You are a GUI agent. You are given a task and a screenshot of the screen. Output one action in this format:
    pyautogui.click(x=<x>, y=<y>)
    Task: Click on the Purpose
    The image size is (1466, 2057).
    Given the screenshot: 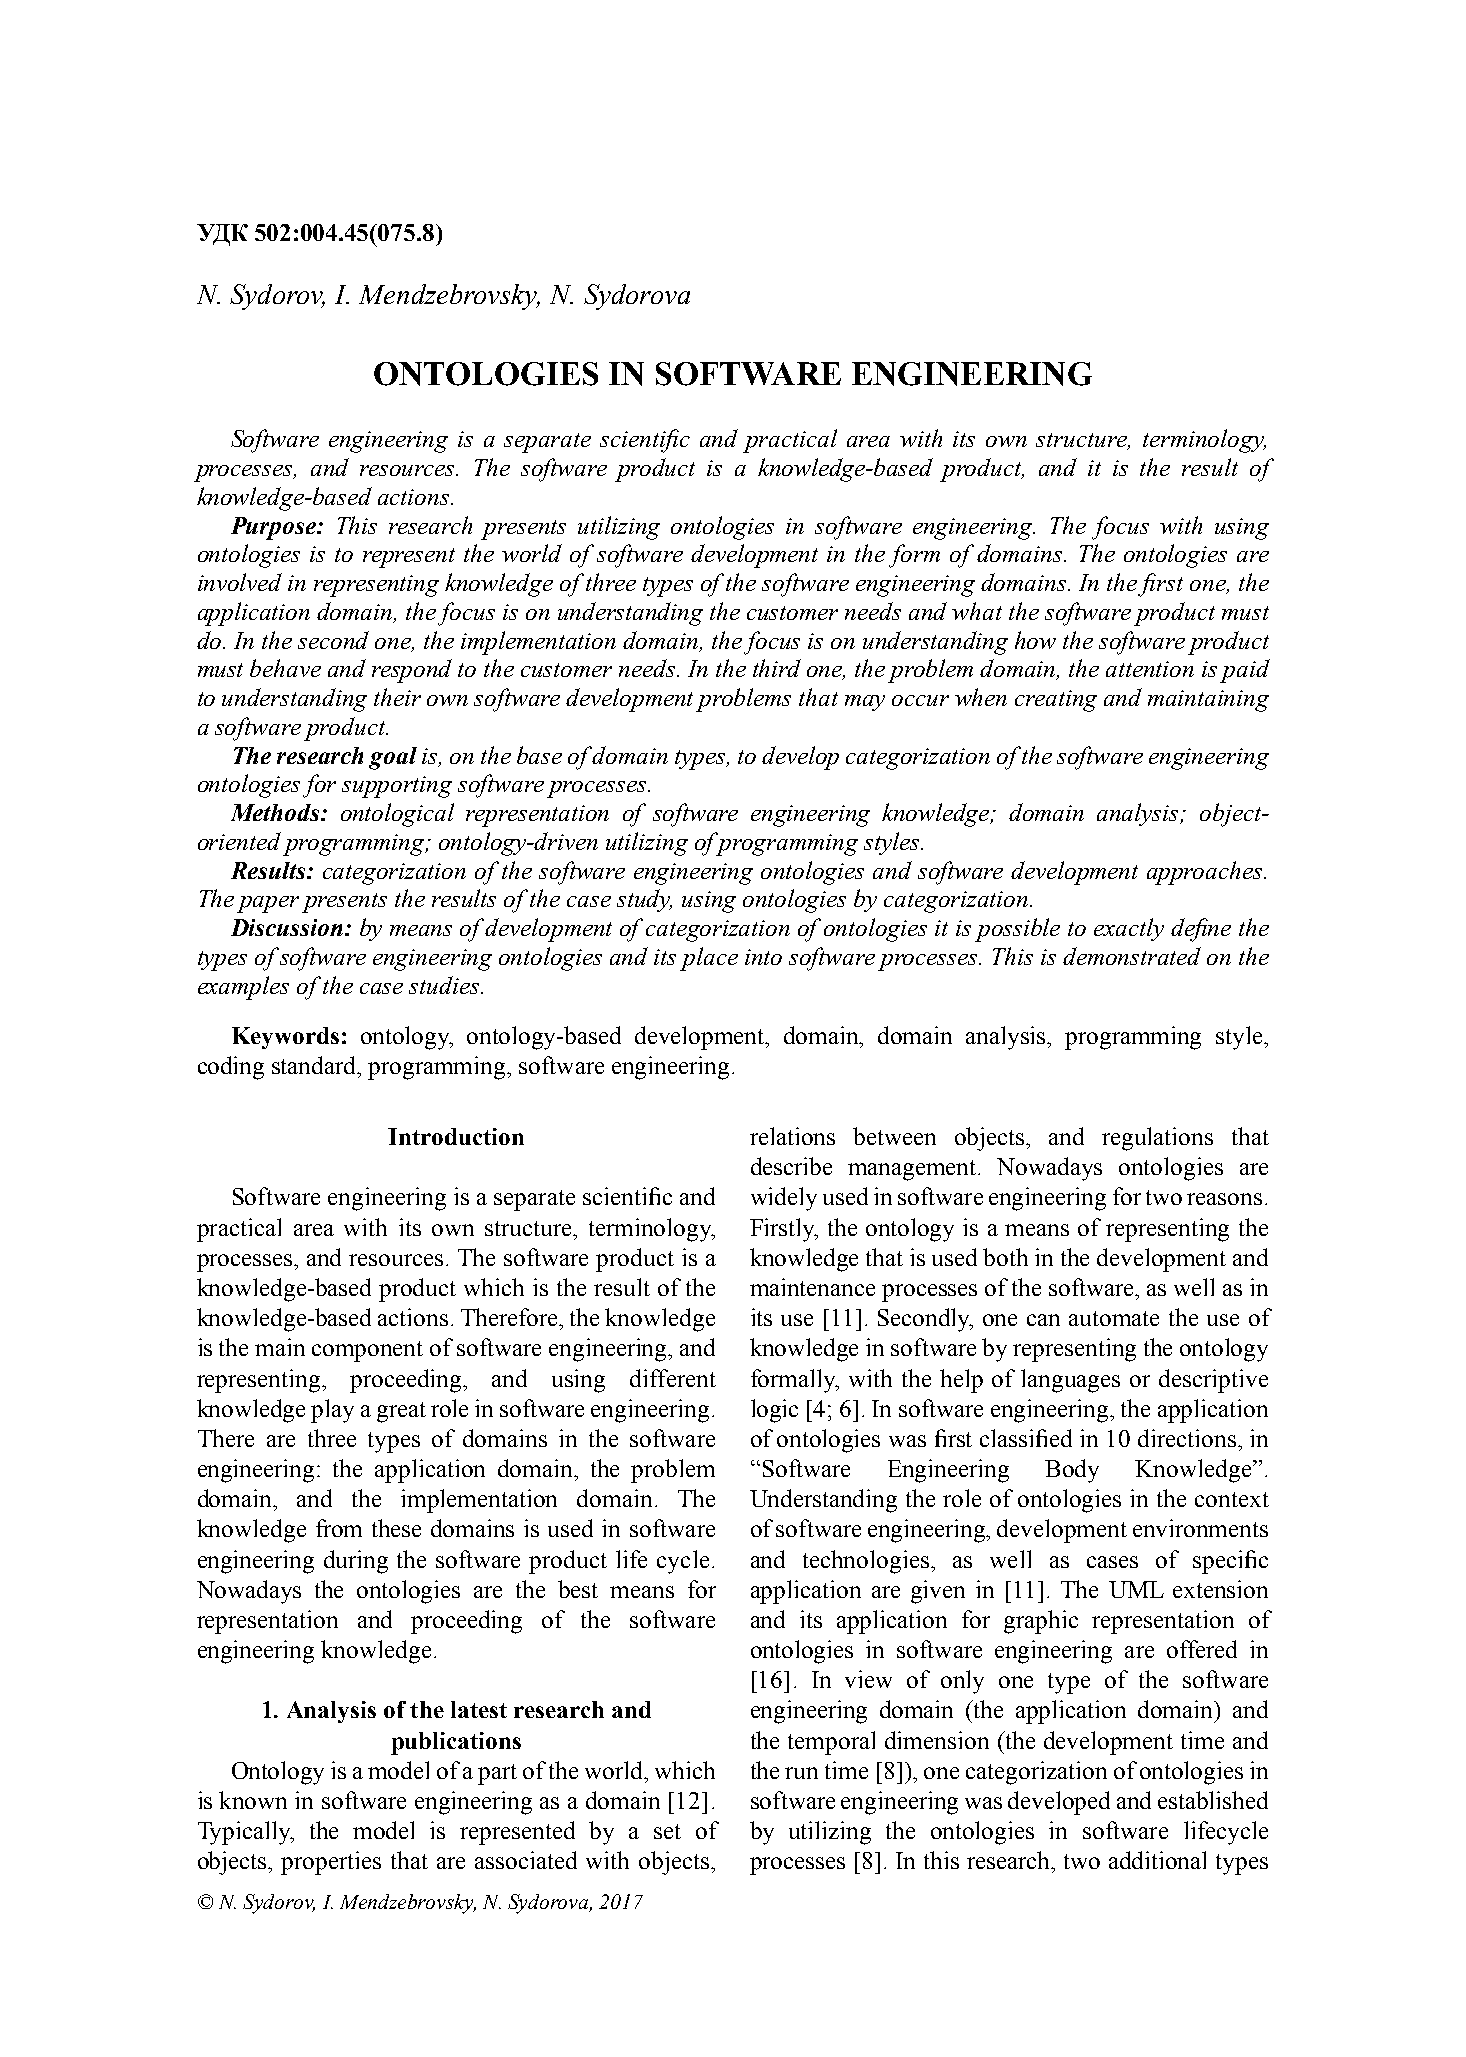 What is the action you would take?
    pyautogui.click(x=274, y=528)
